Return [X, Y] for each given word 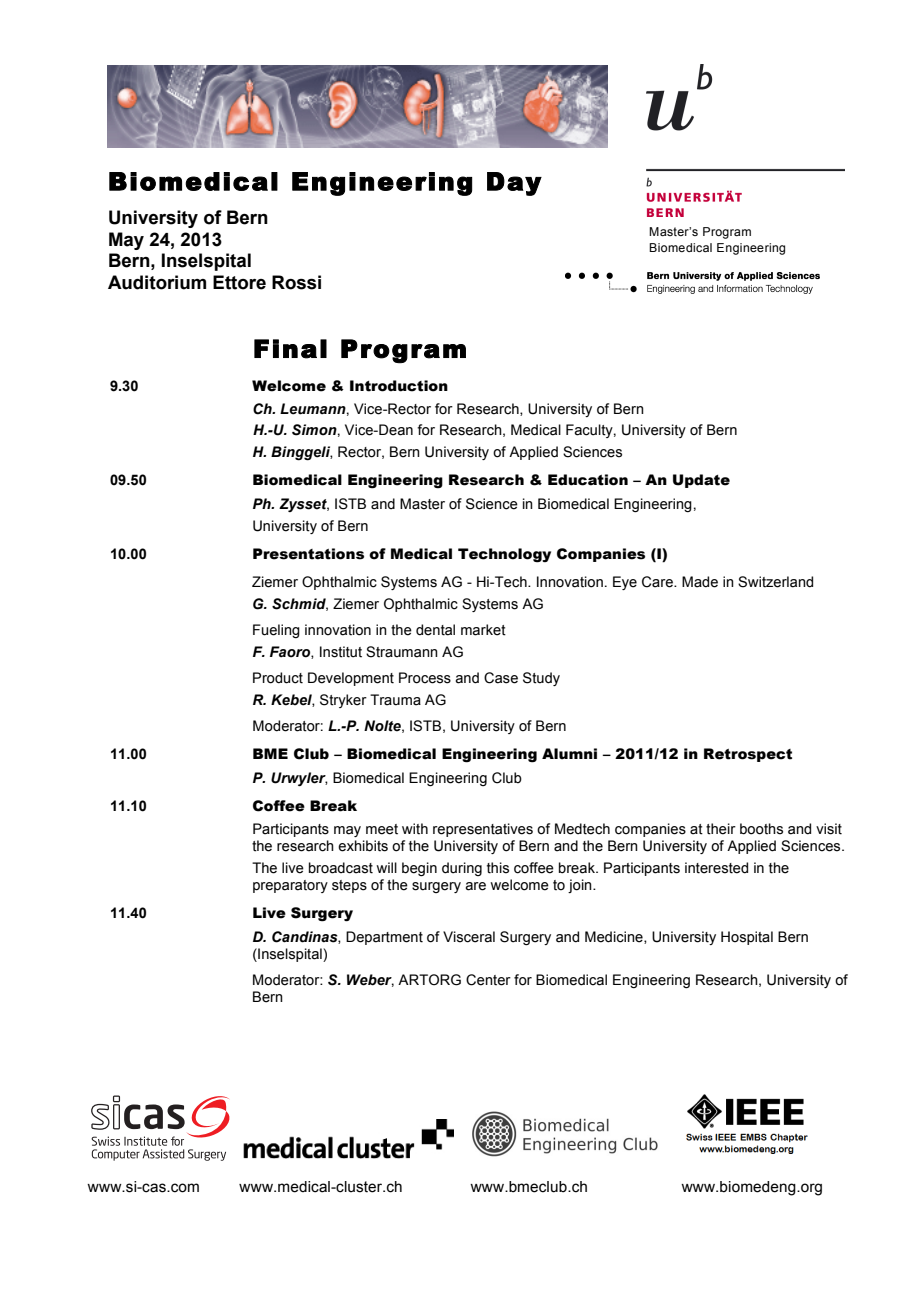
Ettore [239, 282]
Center [488, 980]
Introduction [399, 386]
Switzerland [775, 582]
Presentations [308, 554]
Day [514, 184]
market [483, 630]
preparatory [290, 886]
